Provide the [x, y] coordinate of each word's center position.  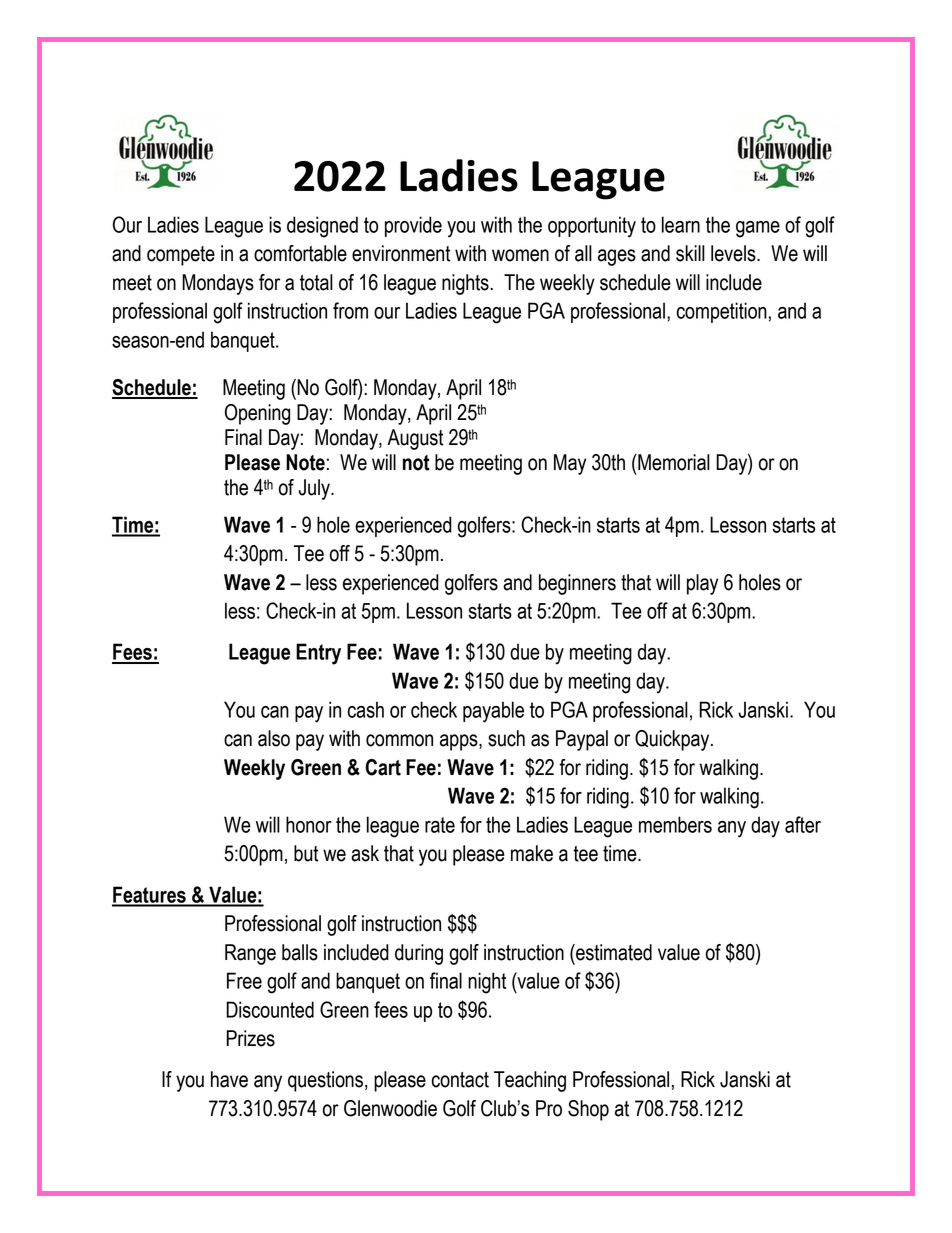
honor [309, 824]
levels [734, 253]
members [675, 824]
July [315, 489]
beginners [577, 584]
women [520, 255]
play [702, 584]
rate [440, 825]
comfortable [300, 253]
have [229, 1079]
